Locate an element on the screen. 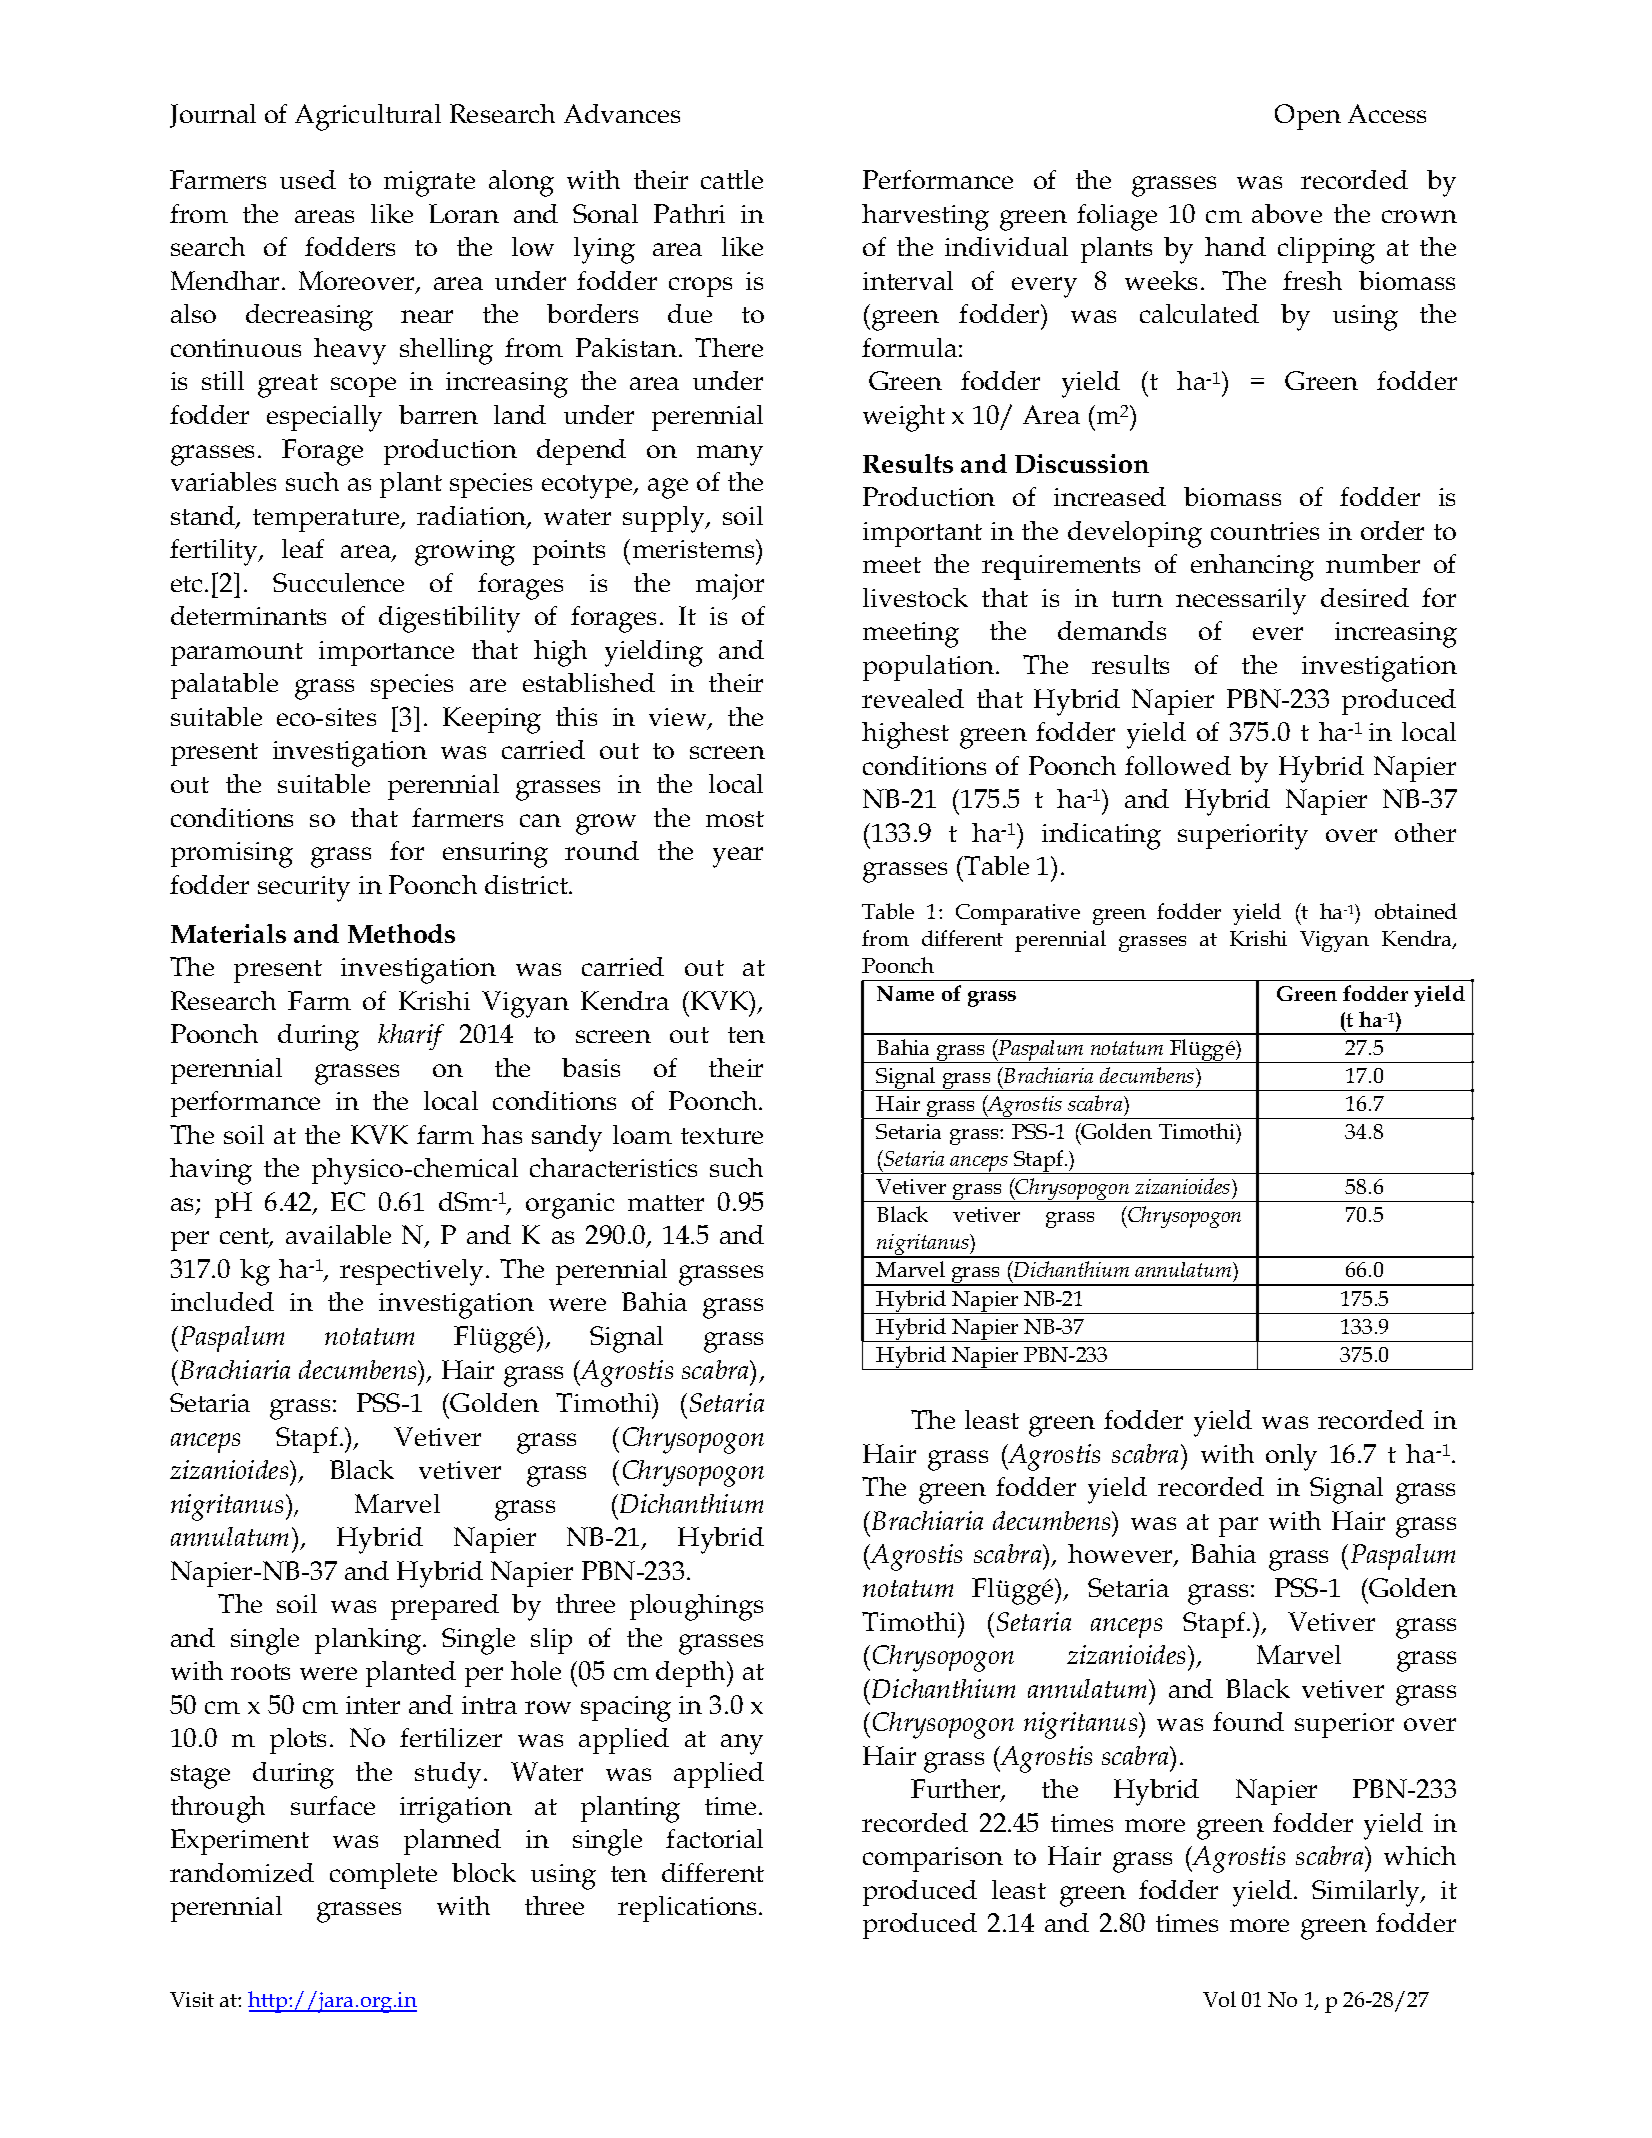 Image resolution: width=1652 pixels, height=2138 pixels. above is located at coordinates (1287, 213).
